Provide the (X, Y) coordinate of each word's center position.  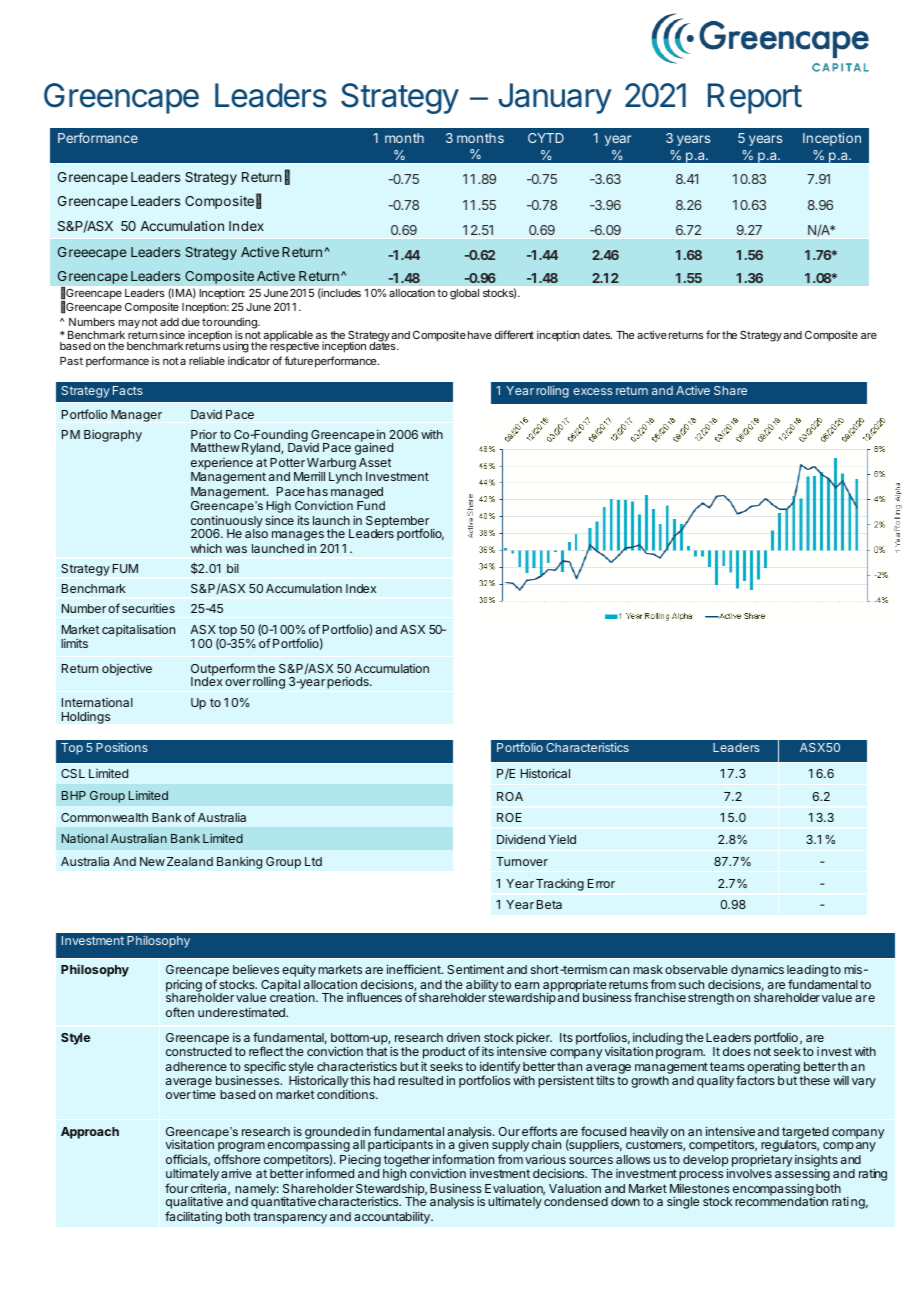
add (169, 322)
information (463, 1159)
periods (349, 683)
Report (755, 98)
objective (127, 670)
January (555, 98)
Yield (562, 839)
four (177, 1188)
